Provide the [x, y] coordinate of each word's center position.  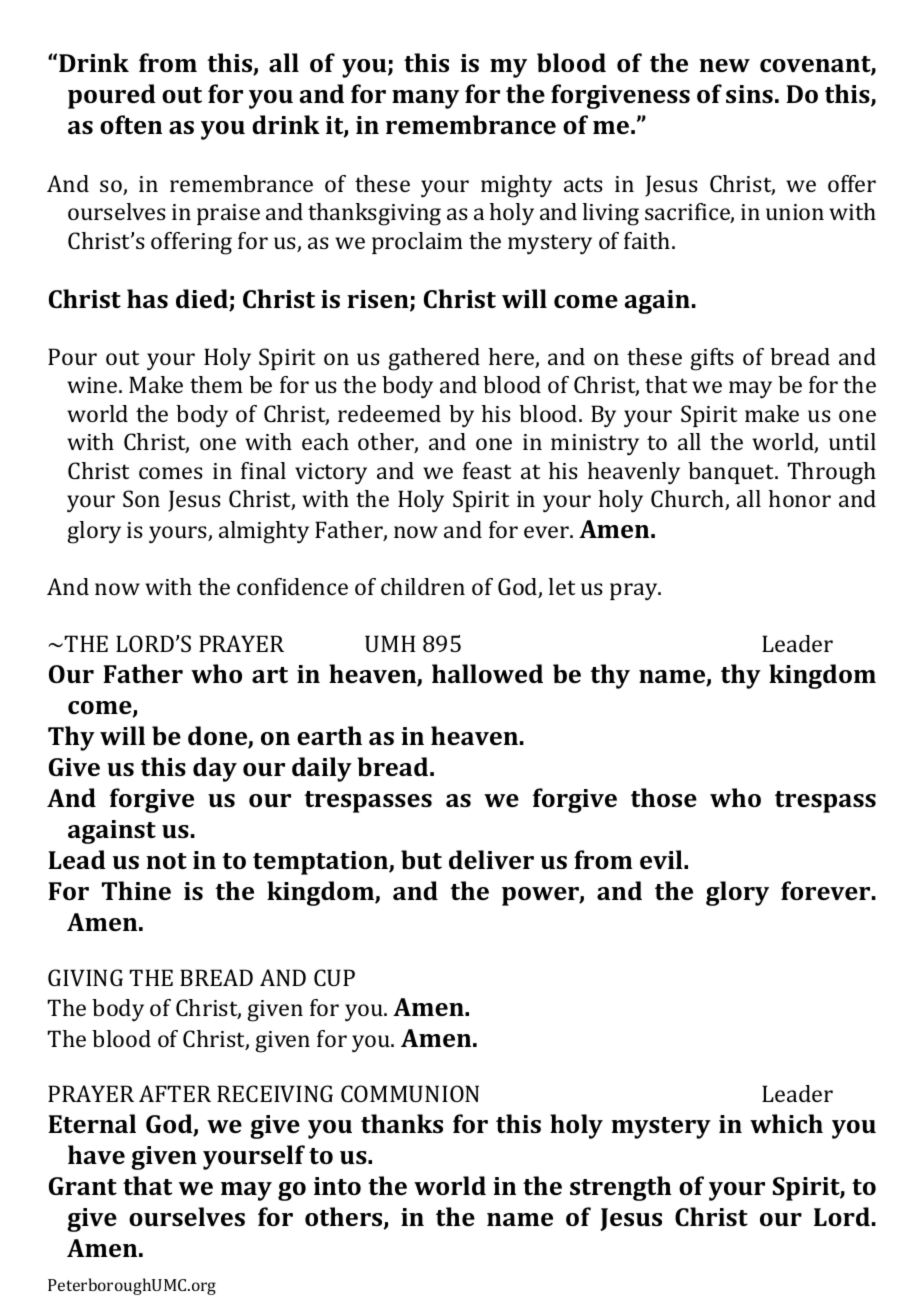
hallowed [487, 673]
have [96, 1154]
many [425, 99]
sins [749, 94]
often [131, 124]
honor [800, 498]
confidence [292, 586]
